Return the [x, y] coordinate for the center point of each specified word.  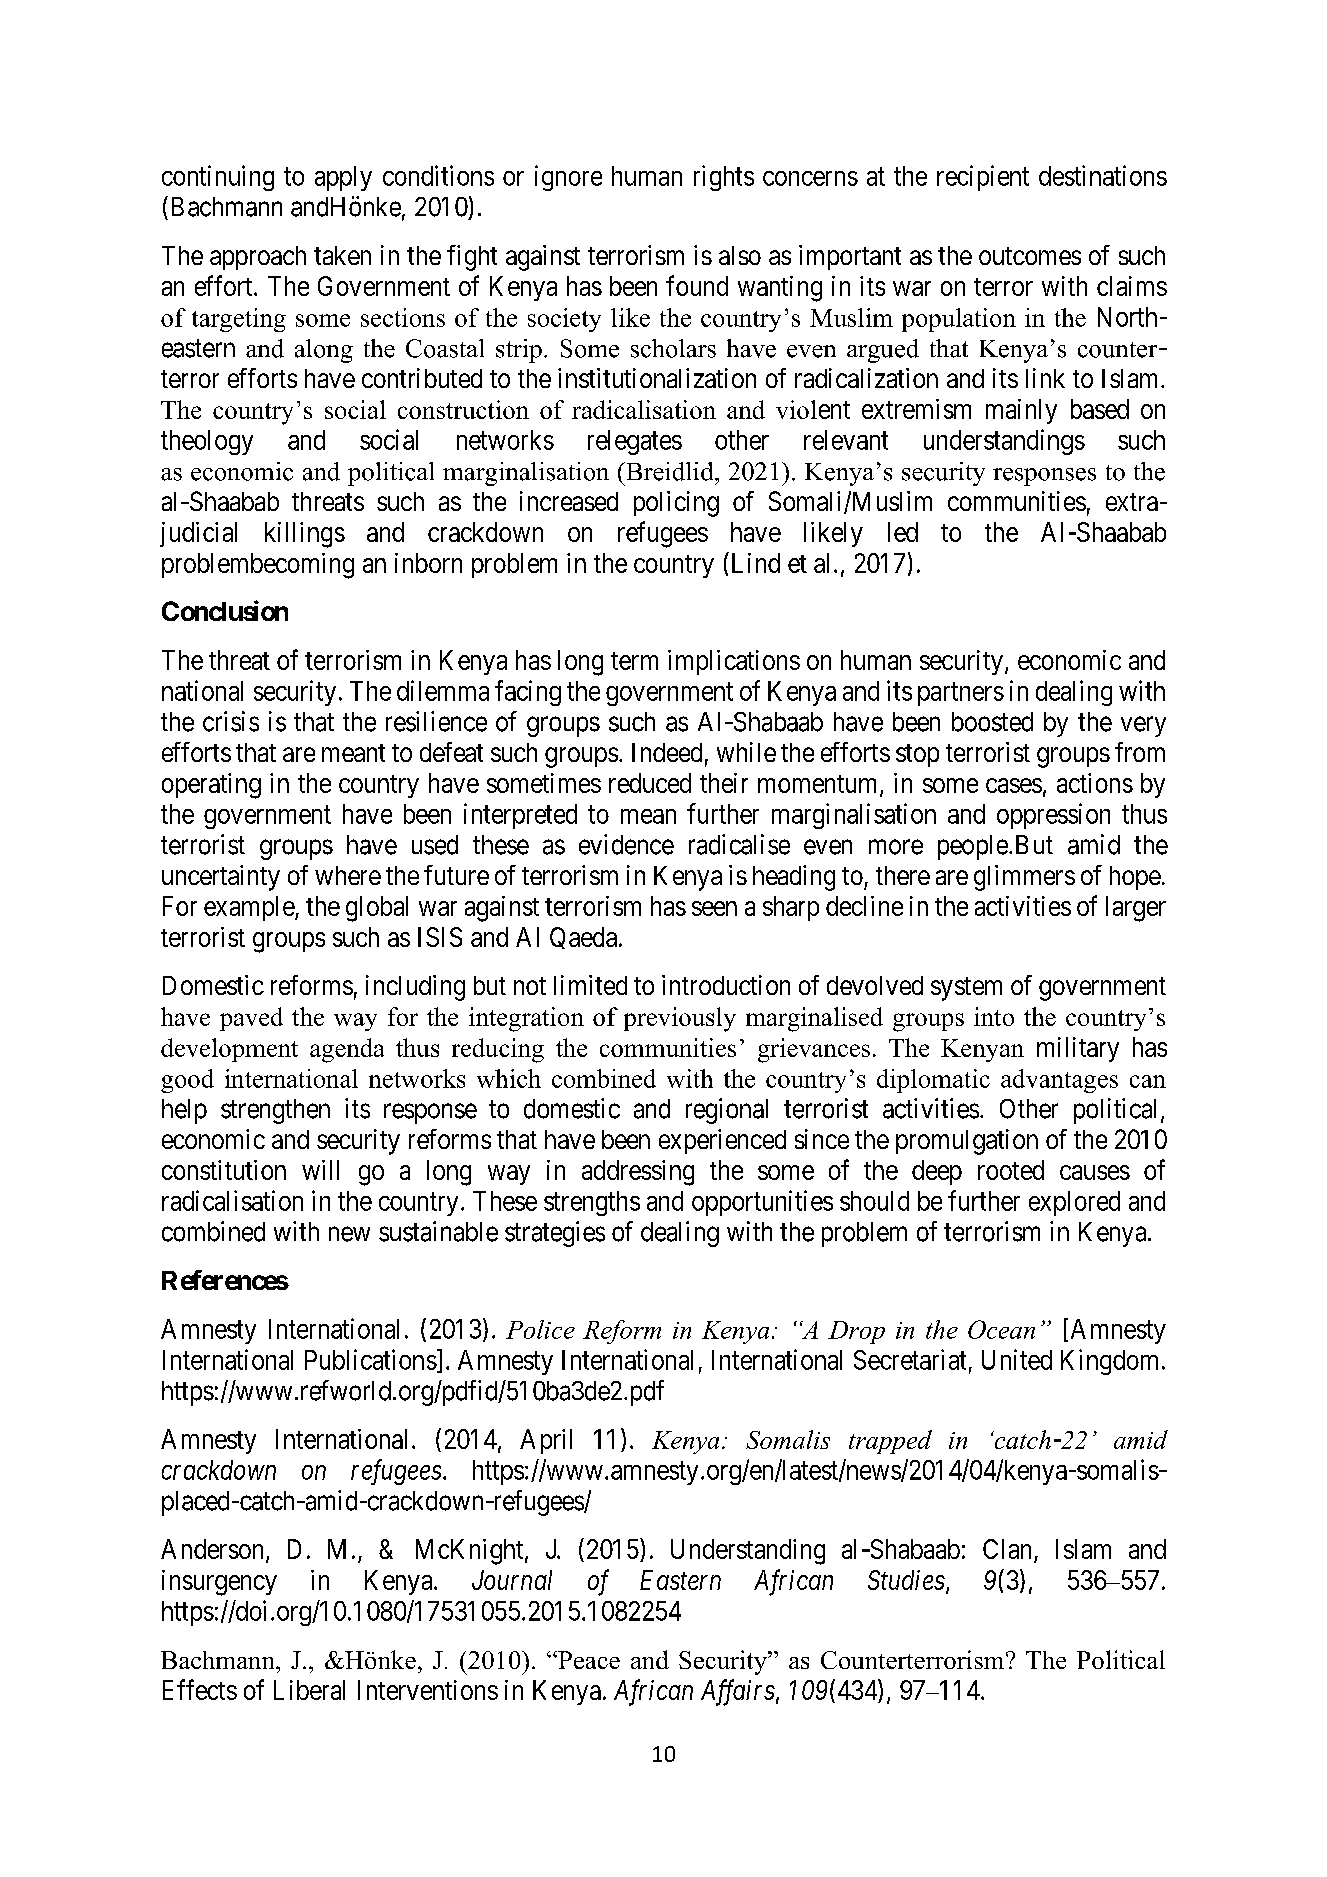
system [966, 989]
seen [714, 908]
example [250, 908]
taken [342, 255]
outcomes [1030, 256]
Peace [588, 1660]
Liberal [309, 1690]
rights [724, 178]
